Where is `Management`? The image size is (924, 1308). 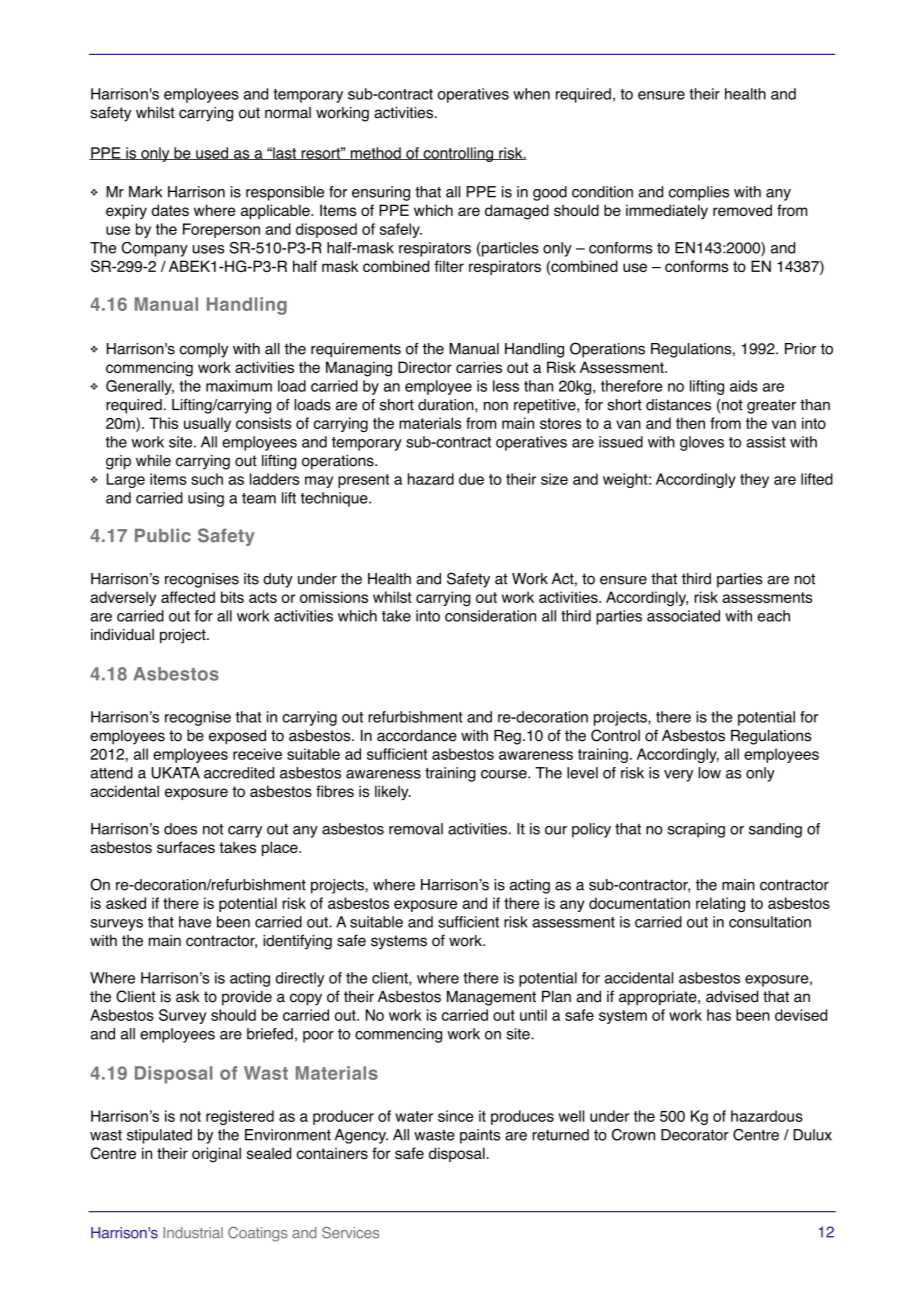 Management is located at coordinates (491, 998).
